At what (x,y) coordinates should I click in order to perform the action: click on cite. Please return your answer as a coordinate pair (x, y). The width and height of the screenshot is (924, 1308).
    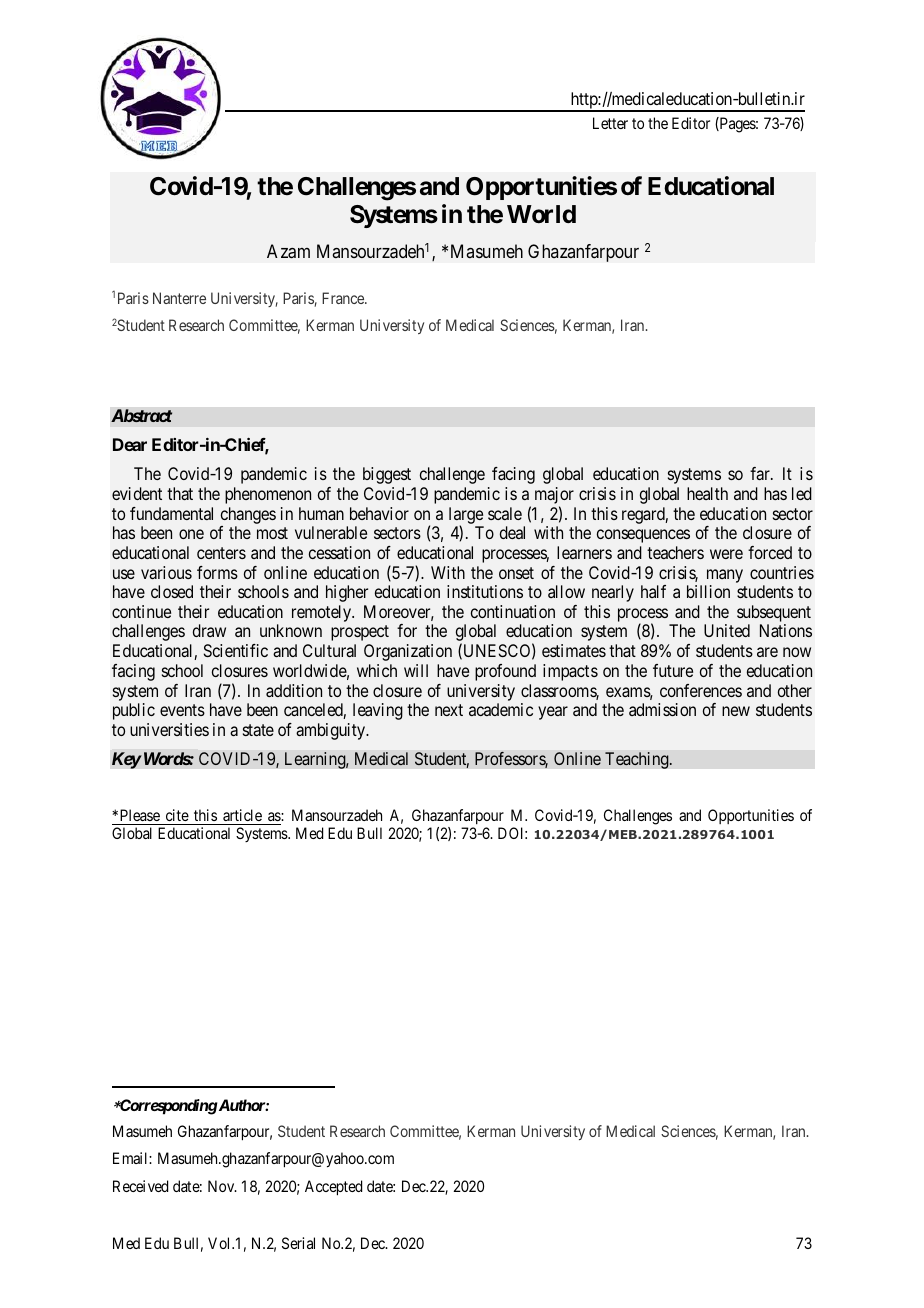
    Looking at the image, I should click on (177, 815).
